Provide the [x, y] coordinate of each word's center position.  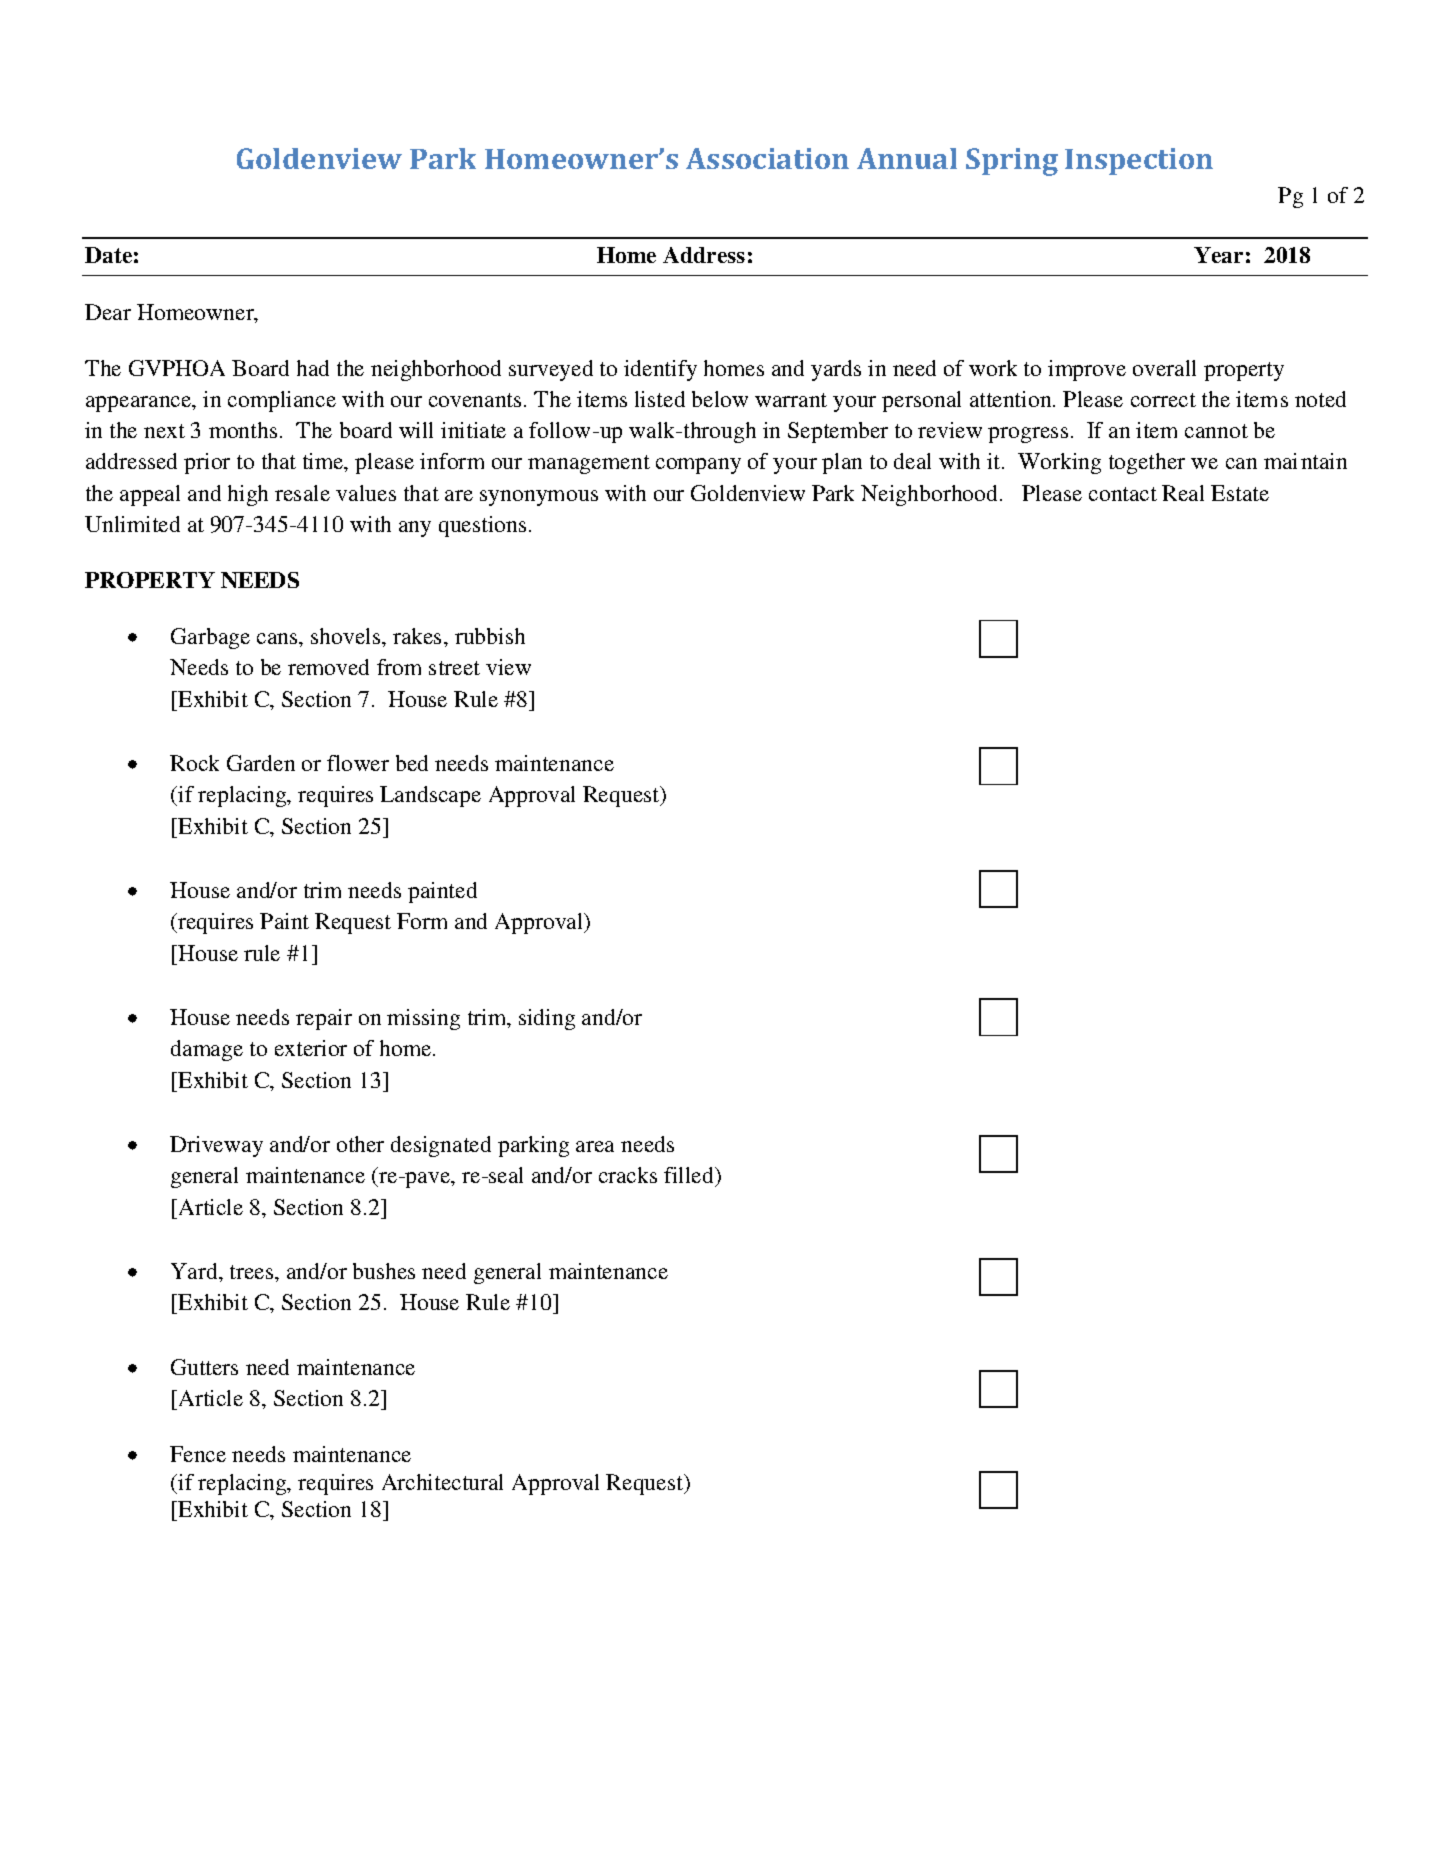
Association [767, 158]
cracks [628, 1175]
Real [1183, 493]
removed [328, 667]
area [595, 1146]
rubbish [490, 636]
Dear [108, 312]
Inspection [1139, 161]
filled [690, 1175]
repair [324, 1019]
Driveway [216, 1146]
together [1147, 463]
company [698, 466]
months [243, 430]
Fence [198, 1454]
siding [547, 1019]
